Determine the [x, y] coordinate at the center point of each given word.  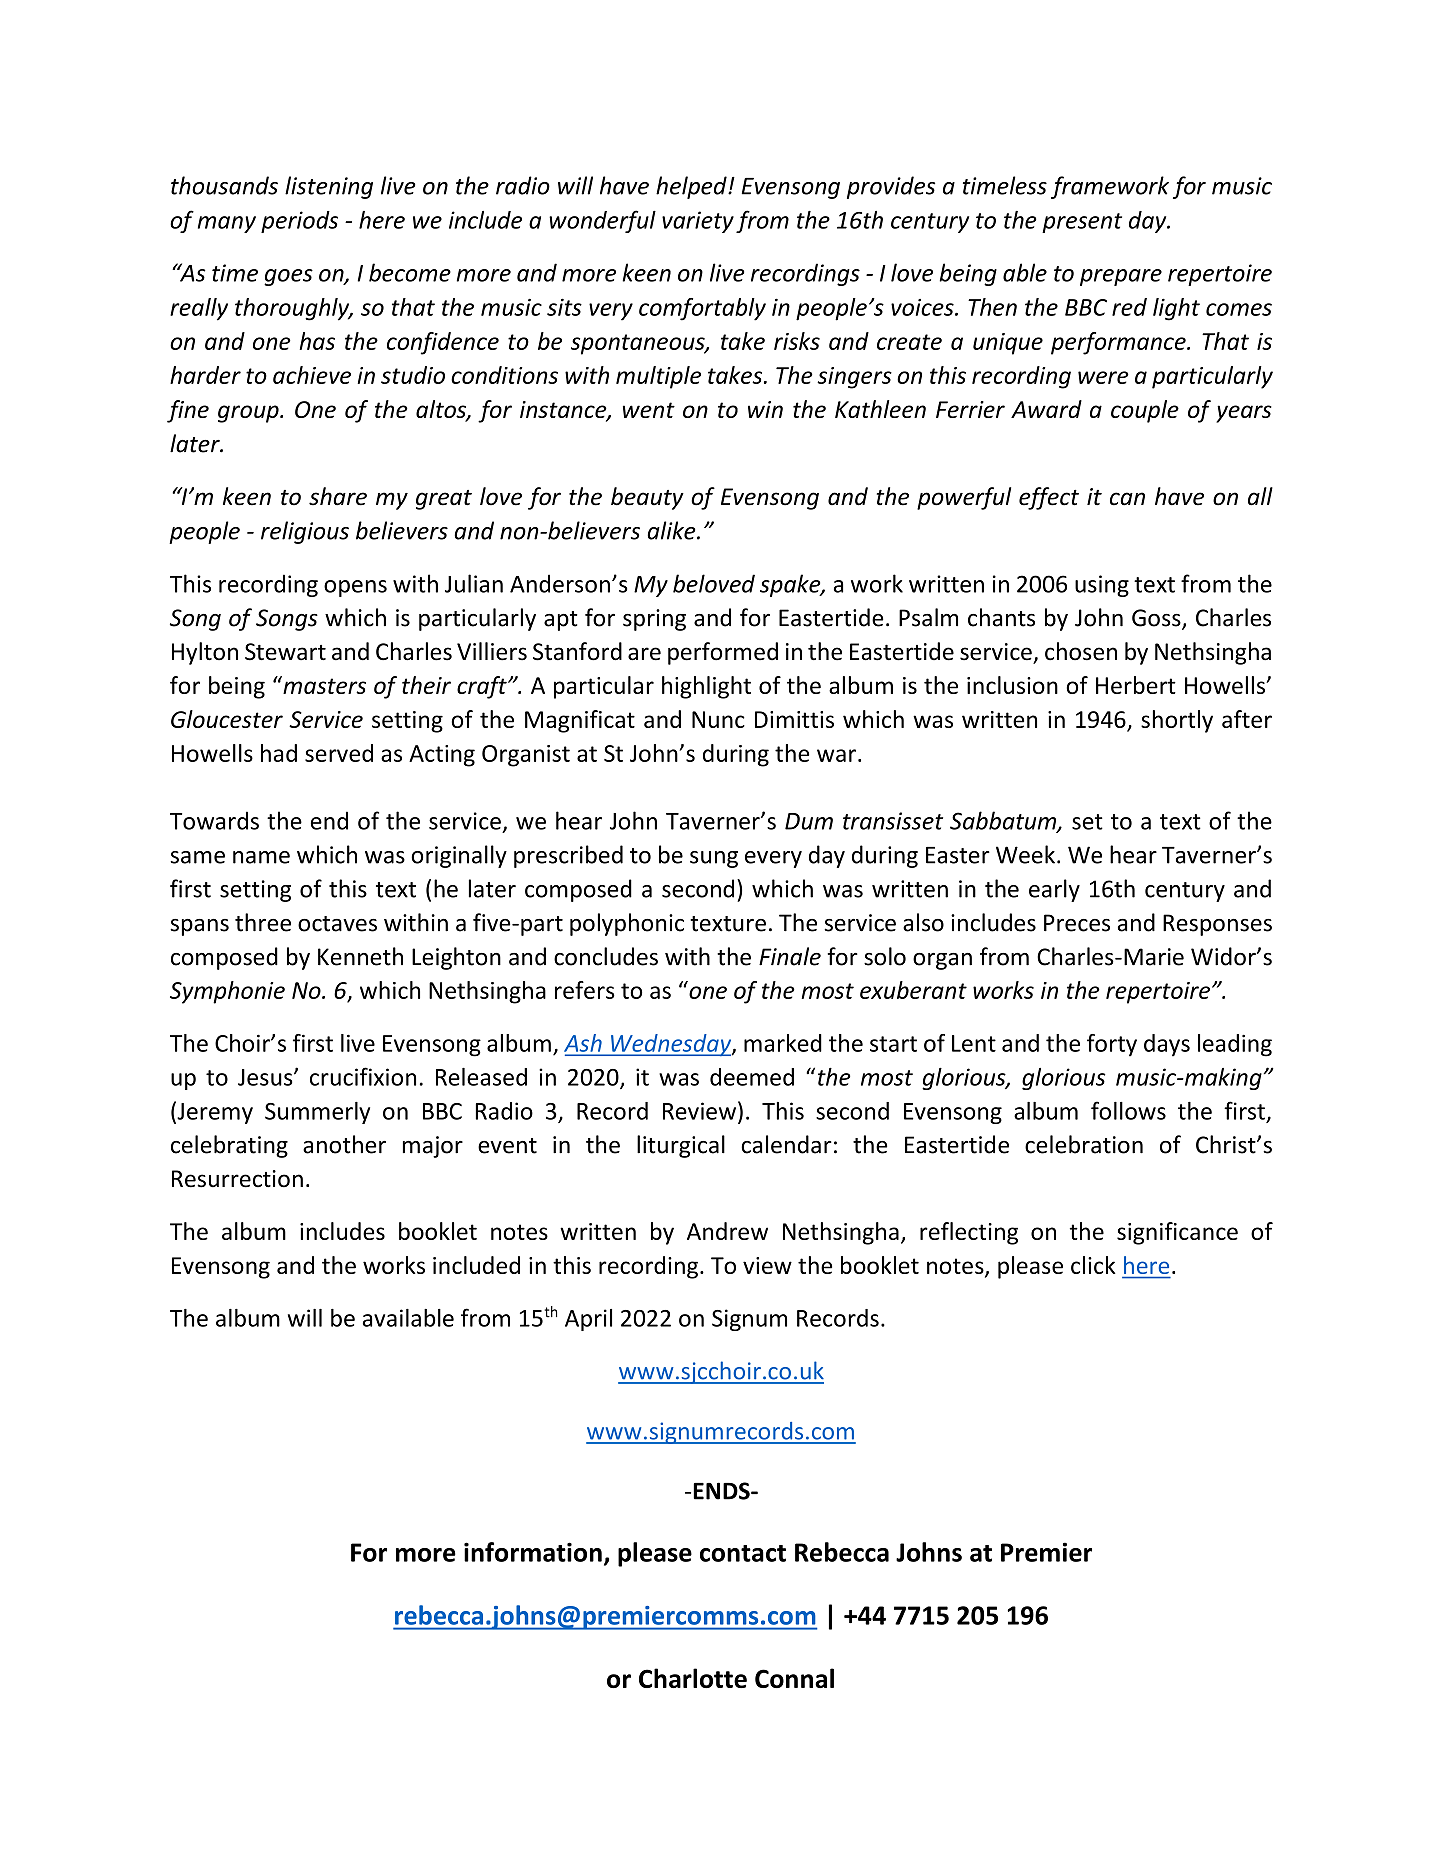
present [1082, 223]
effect [1049, 498]
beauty [647, 498]
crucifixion [363, 1076]
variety [698, 222]
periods [299, 222]
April [588, 1320]
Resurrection [237, 1179]
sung [714, 859]
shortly [1177, 721]
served [339, 753]
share [338, 496]
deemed [752, 1077]
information [533, 1552]
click [1093, 1265]
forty [1112, 1045]
